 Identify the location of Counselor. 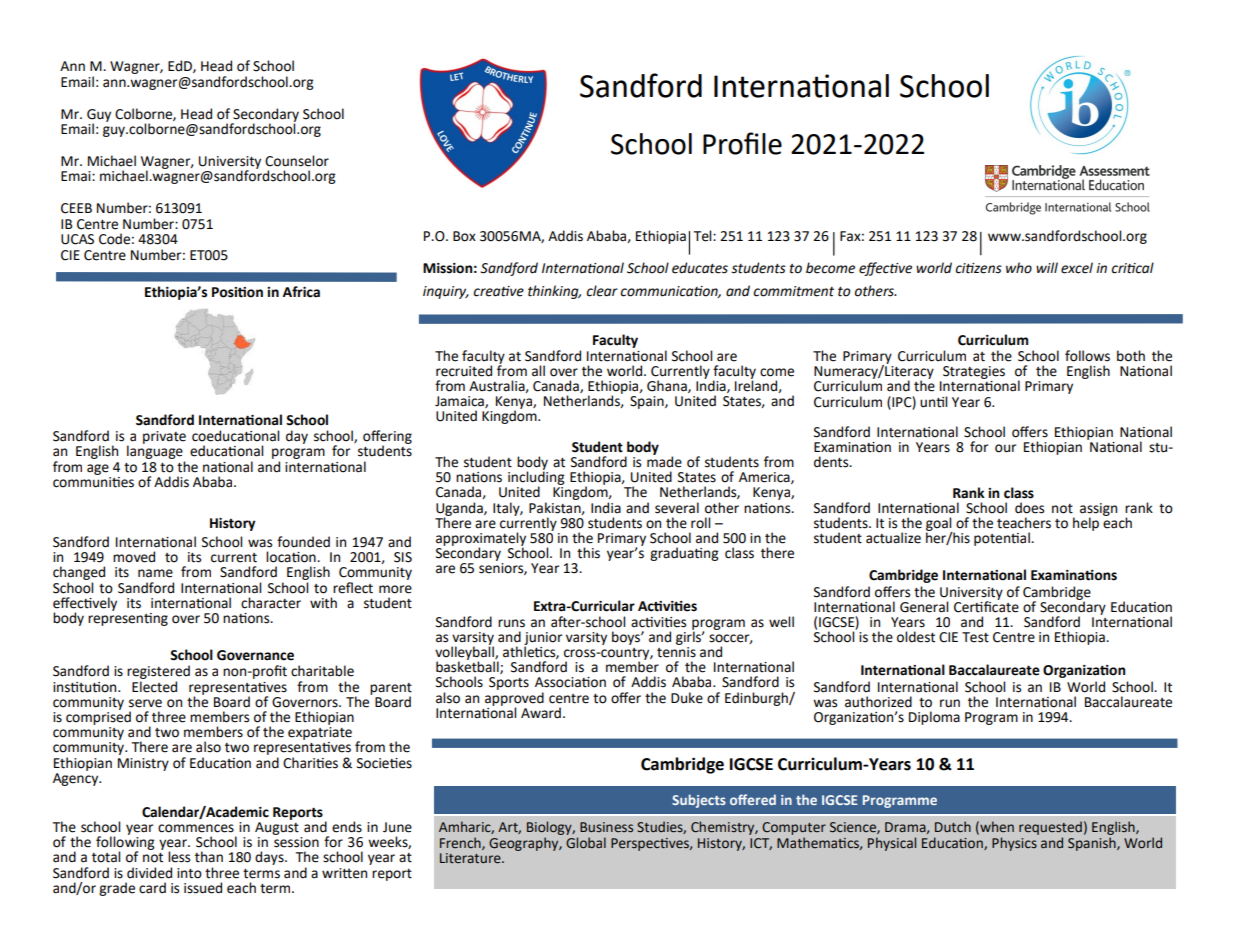
(297, 161).
